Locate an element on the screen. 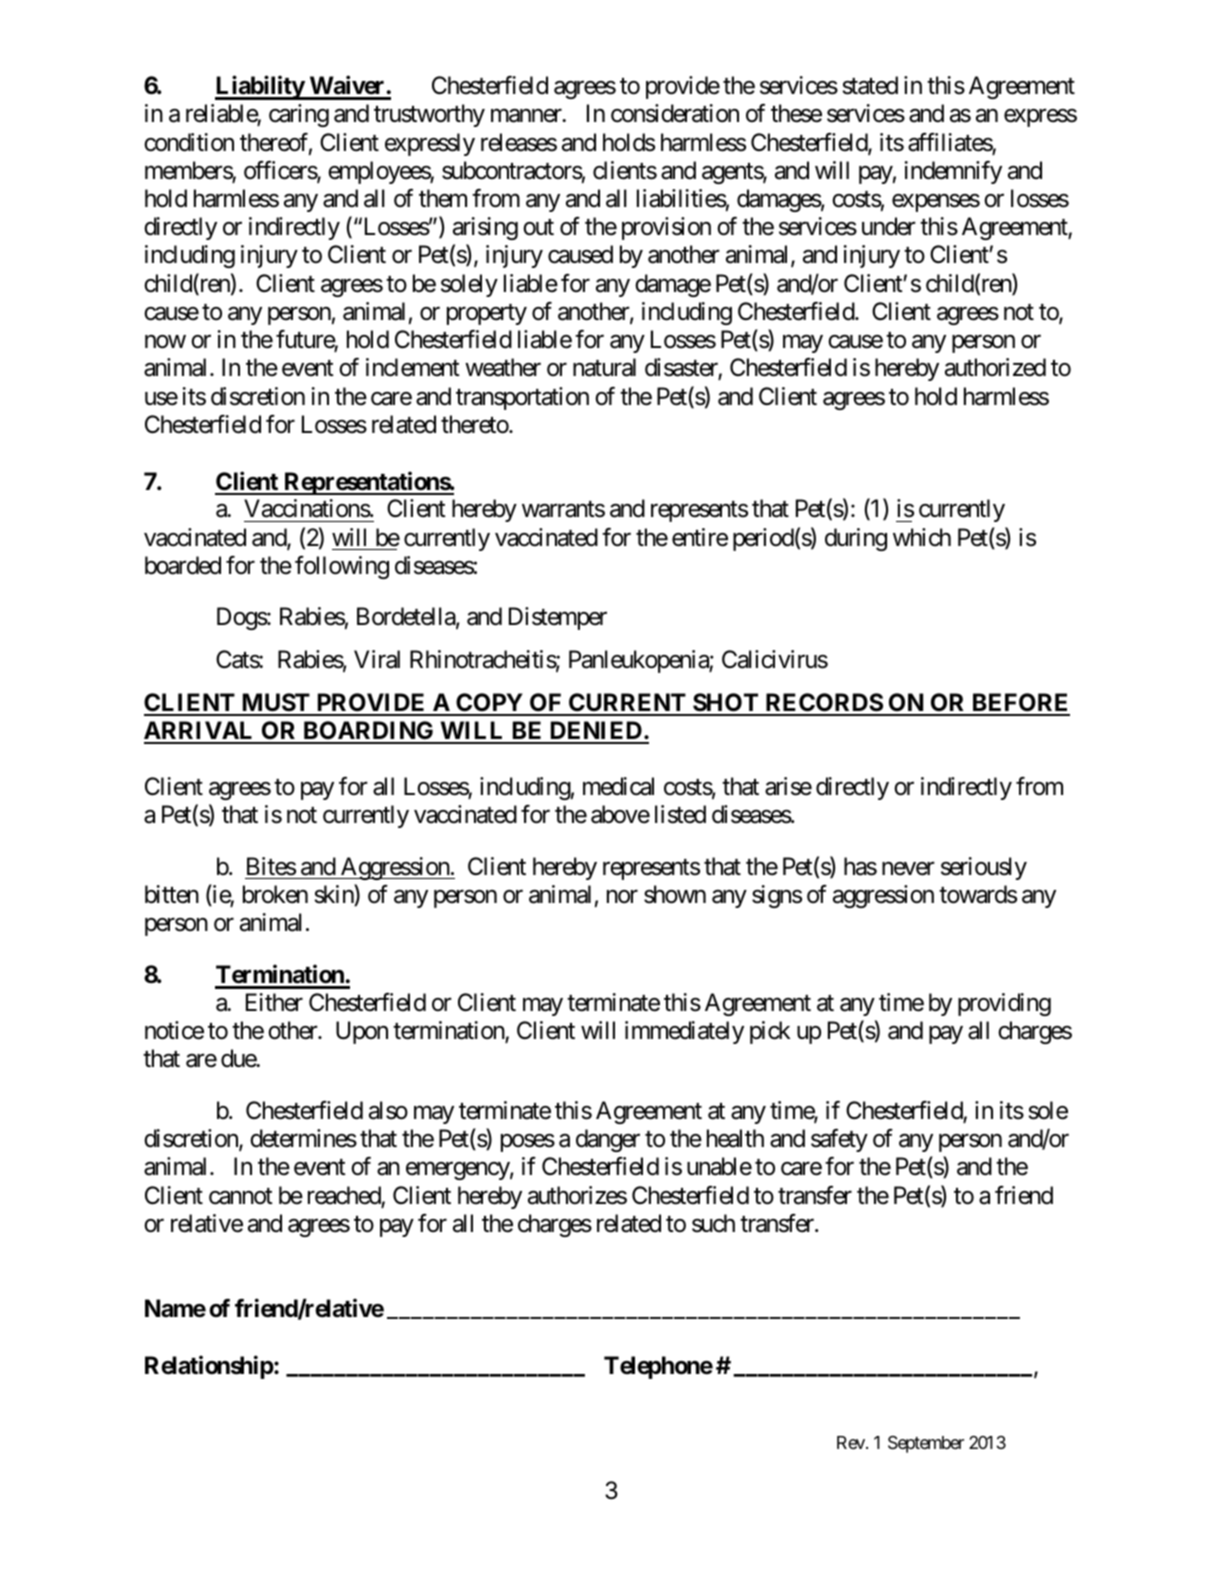  consideration is located at coordinates (675, 113).
